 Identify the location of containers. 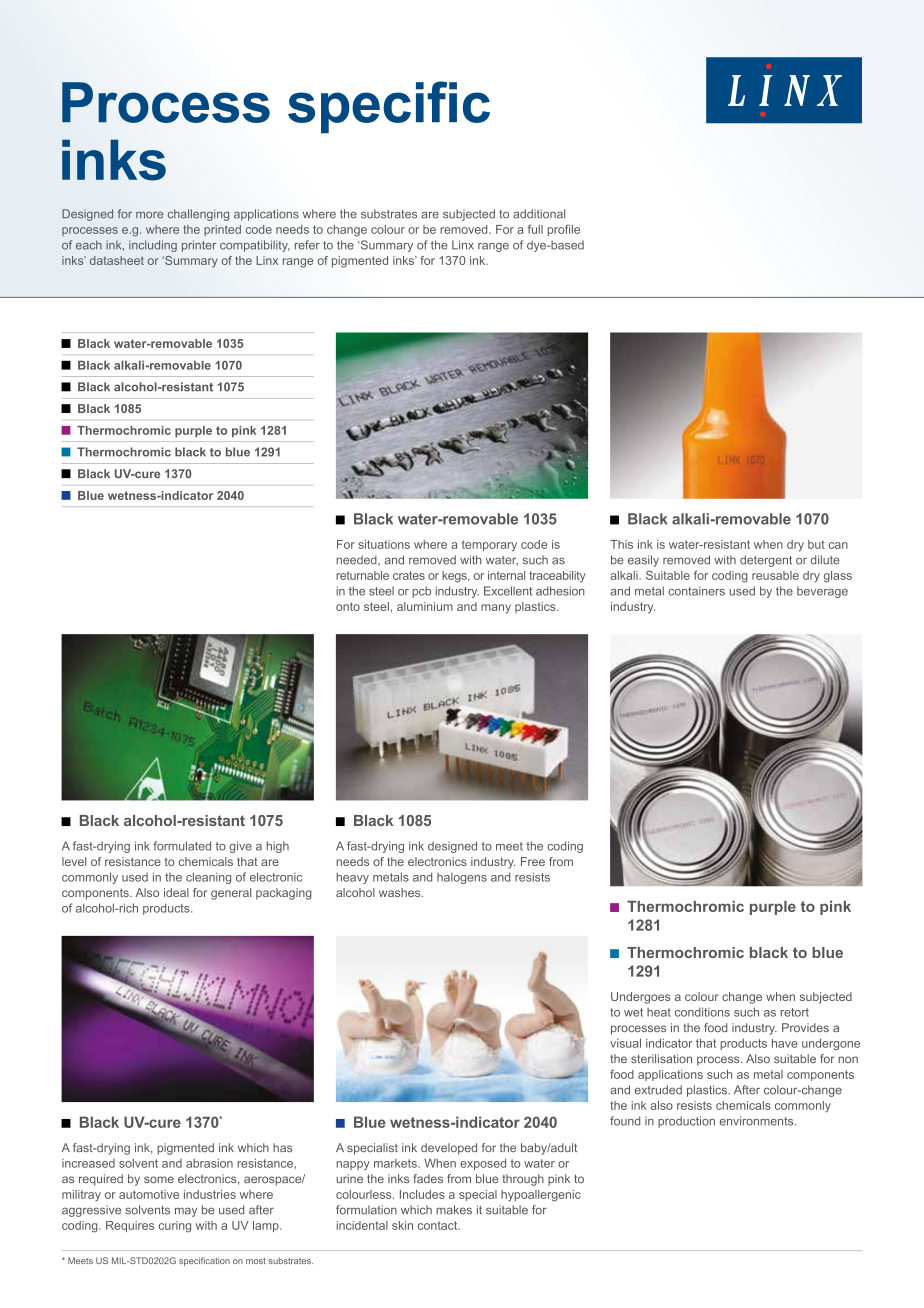
(696, 591).
